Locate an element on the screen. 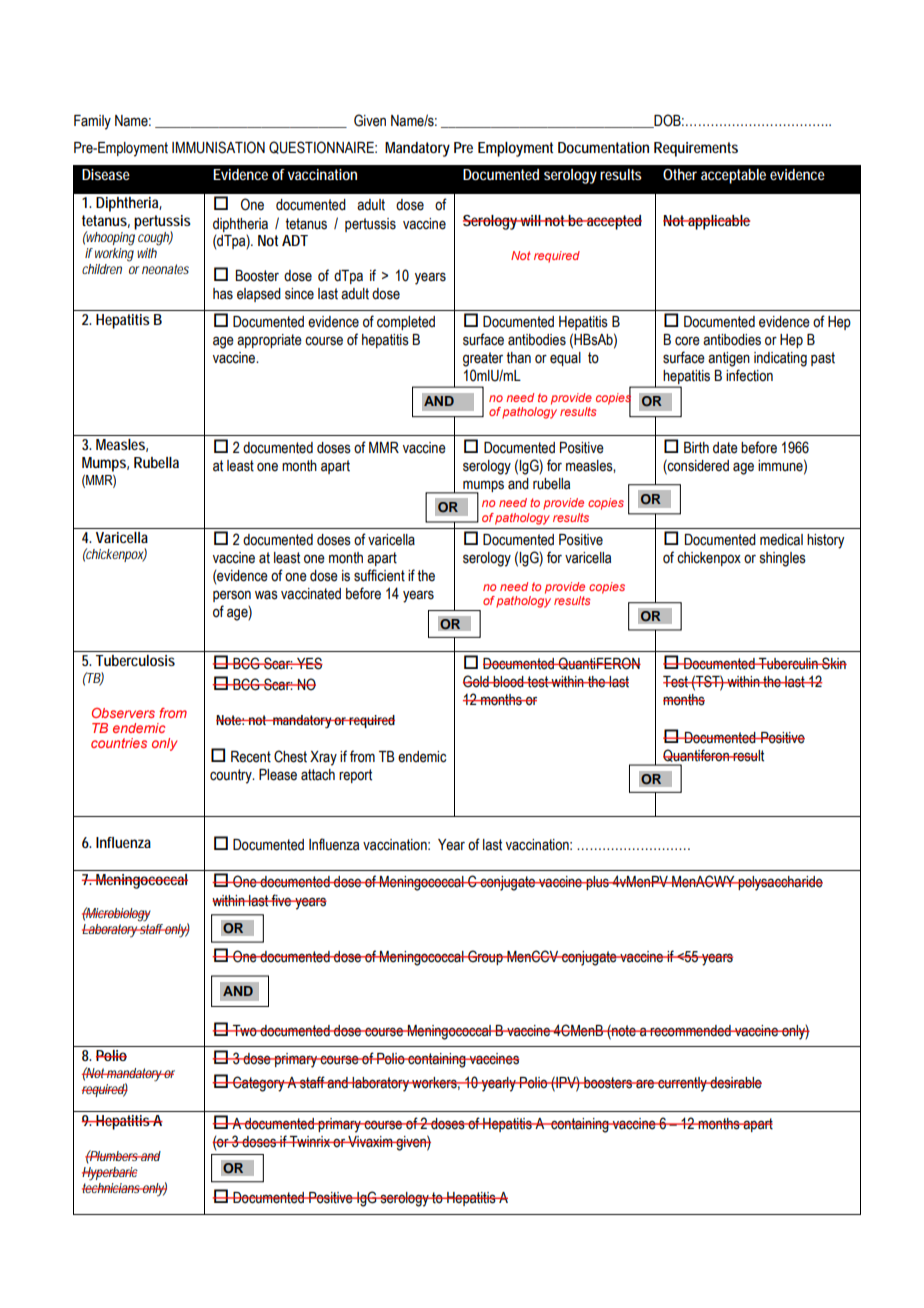  Skin is located at coordinates (833, 663).
